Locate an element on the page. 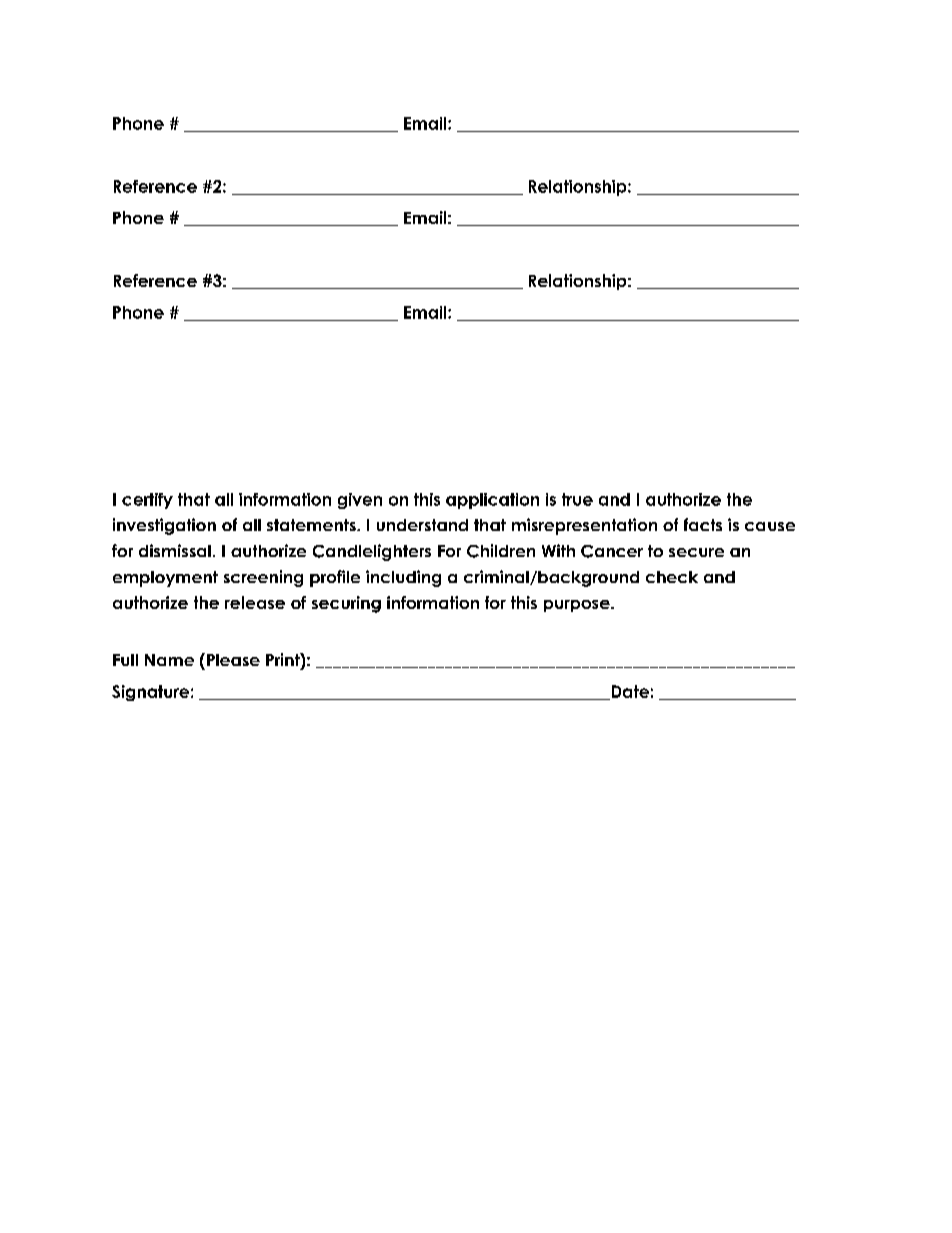 The height and width of the page is (1233, 952). securing is located at coordinates (346, 604).
